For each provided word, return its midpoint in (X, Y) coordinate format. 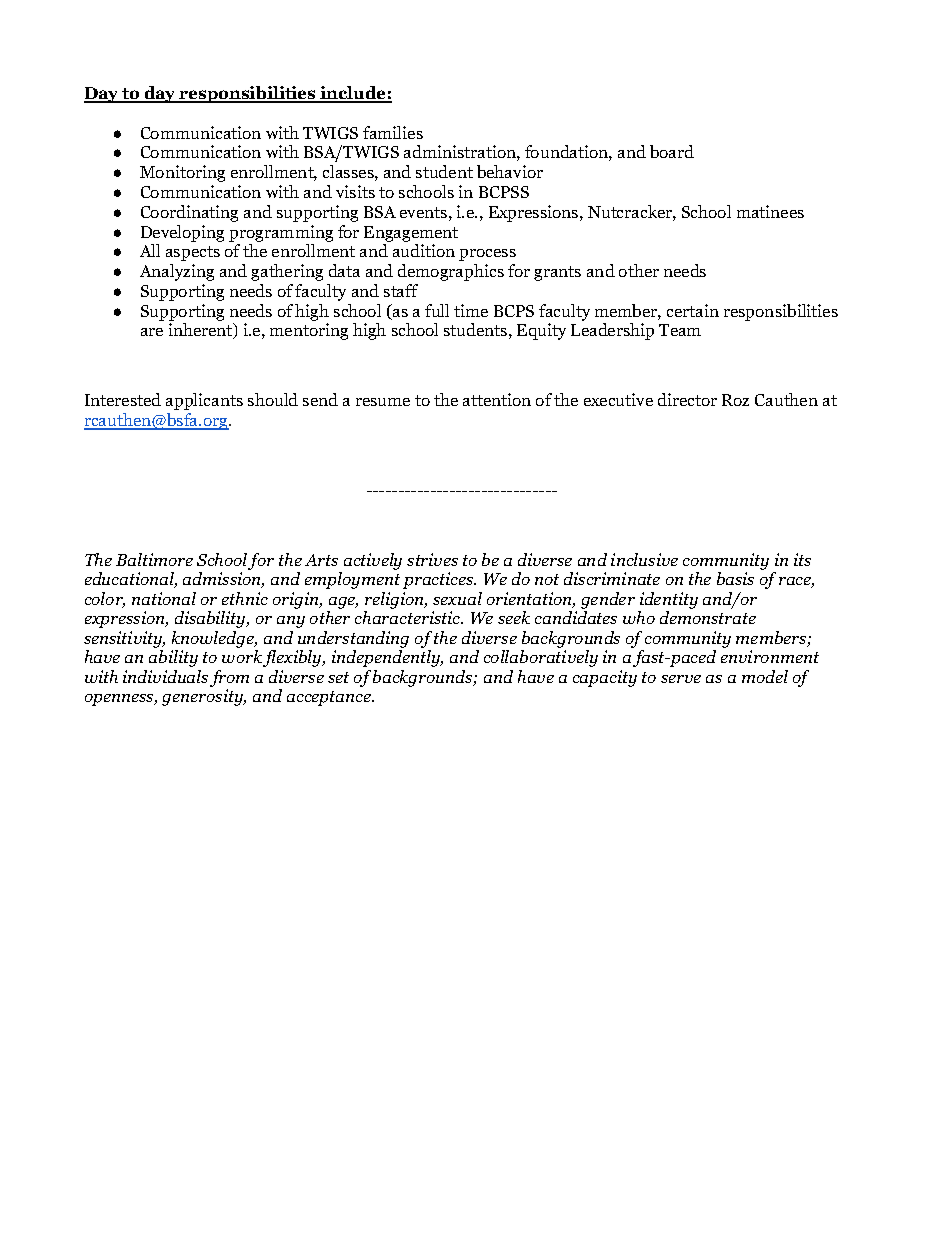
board (672, 151)
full (437, 310)
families (393, 132)
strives (432, 559)
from (229, 678)
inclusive (644, 559)
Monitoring (182, 173)
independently (387, 658)
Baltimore (154, 559)
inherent (202, 331)
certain (693, 310)
